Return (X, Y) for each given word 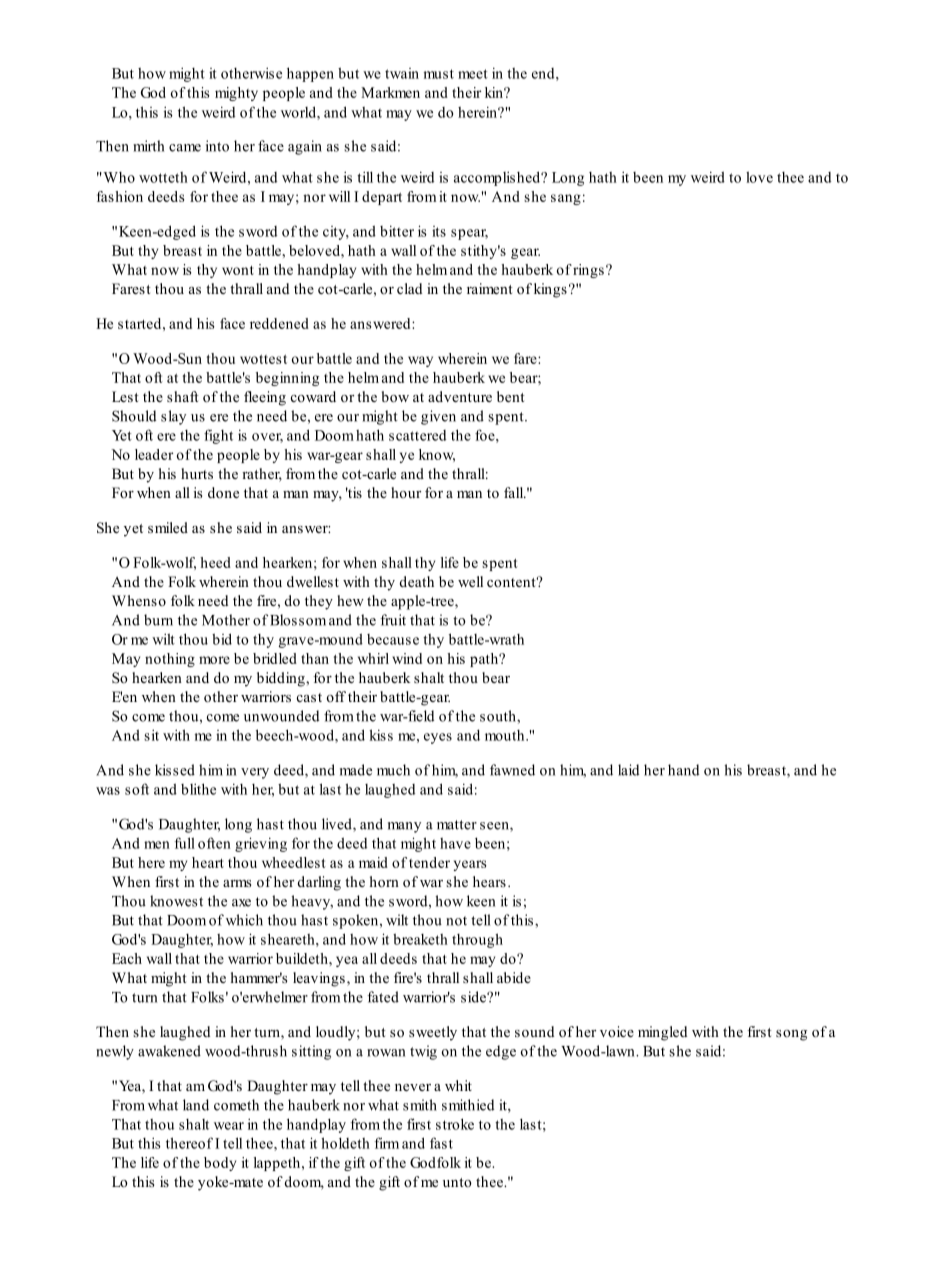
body (220, 1164)
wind (407, 658)
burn (158, 620)
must (438, 74)
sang (566, 199)
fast (441, 1143)
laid (628, 770)
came (185, 148)
